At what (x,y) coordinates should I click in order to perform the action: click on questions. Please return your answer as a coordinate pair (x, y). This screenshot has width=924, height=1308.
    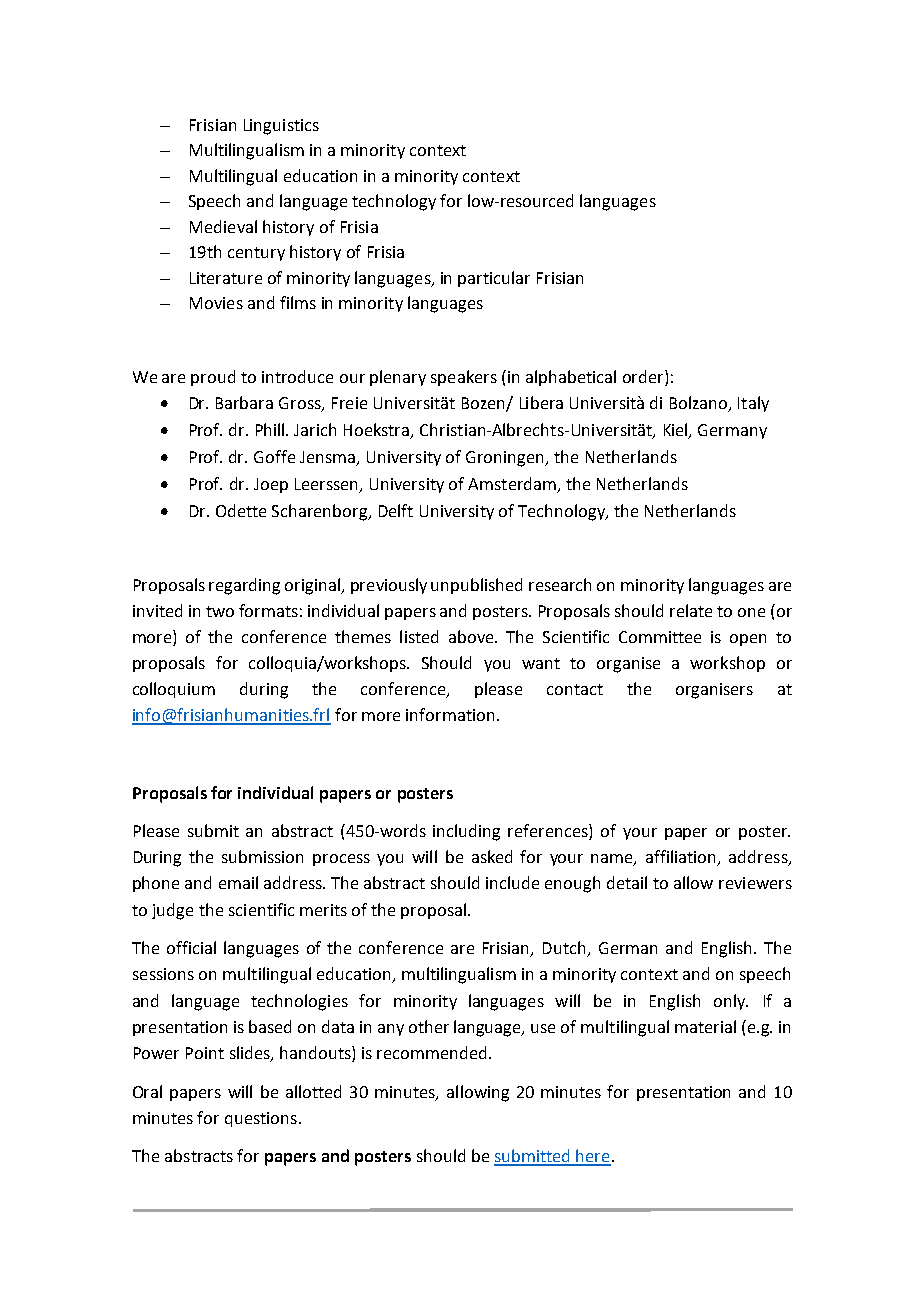
    Looking at the image, I should click on (261, 1119).
